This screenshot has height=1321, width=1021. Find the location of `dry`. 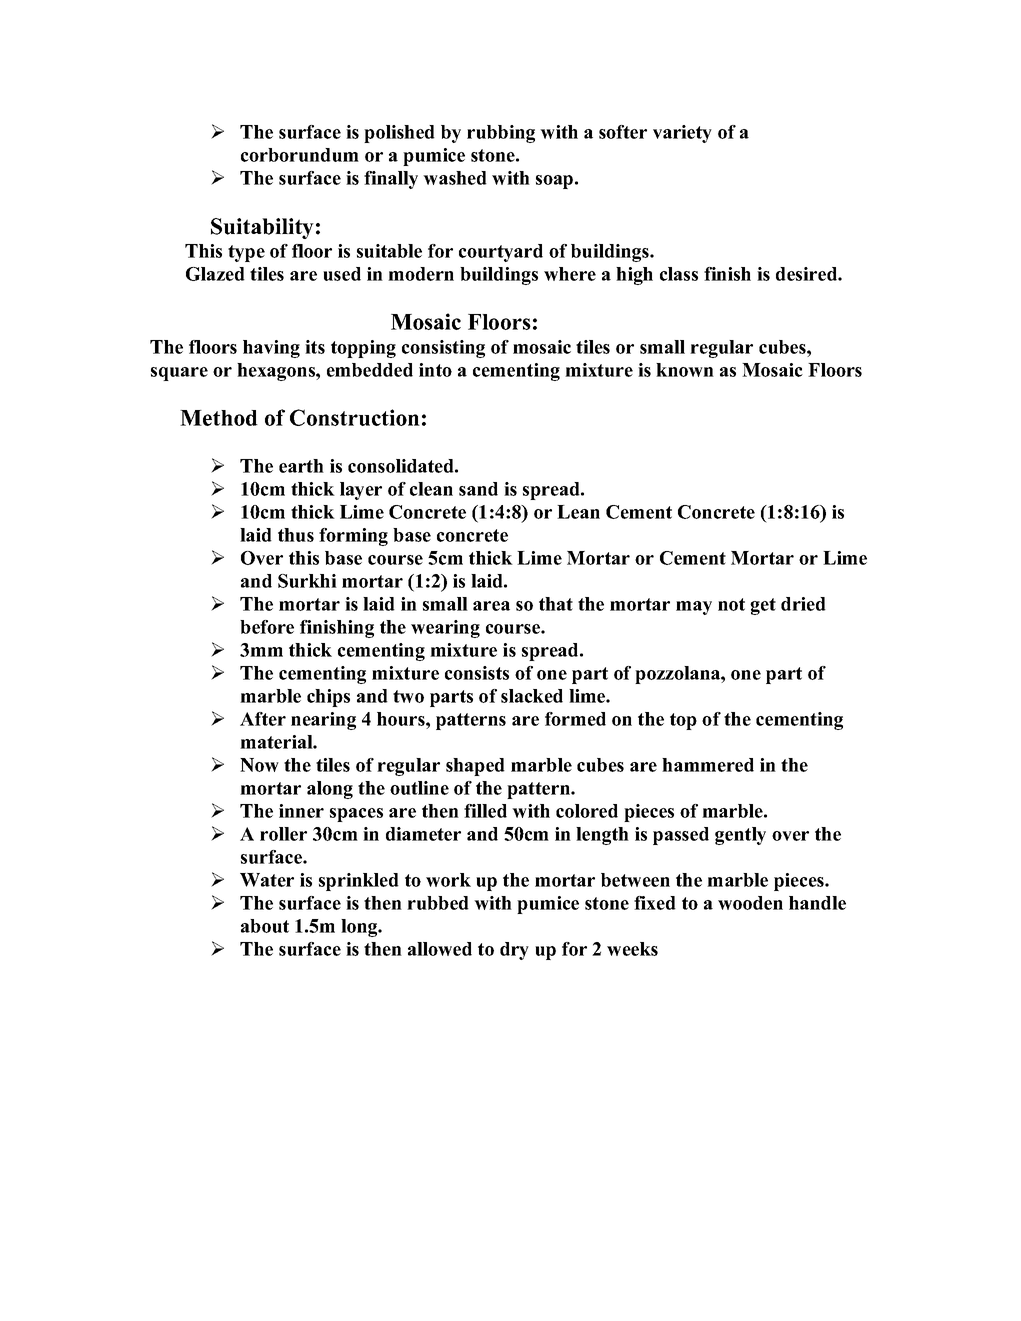

dry is located at coordinates (514, 951).
